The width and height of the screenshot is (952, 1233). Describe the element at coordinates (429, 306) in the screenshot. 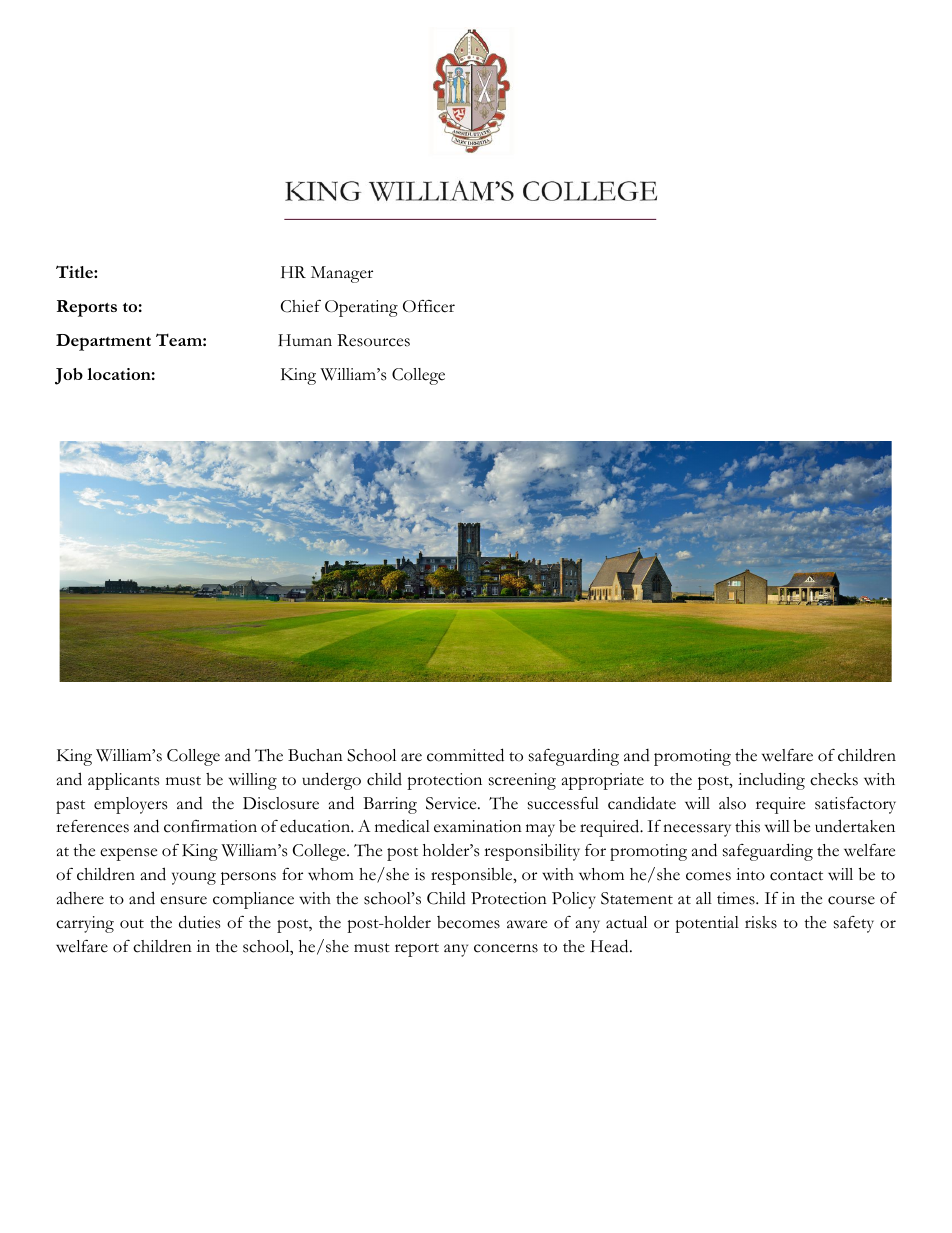

I see `Officer` at that location.
